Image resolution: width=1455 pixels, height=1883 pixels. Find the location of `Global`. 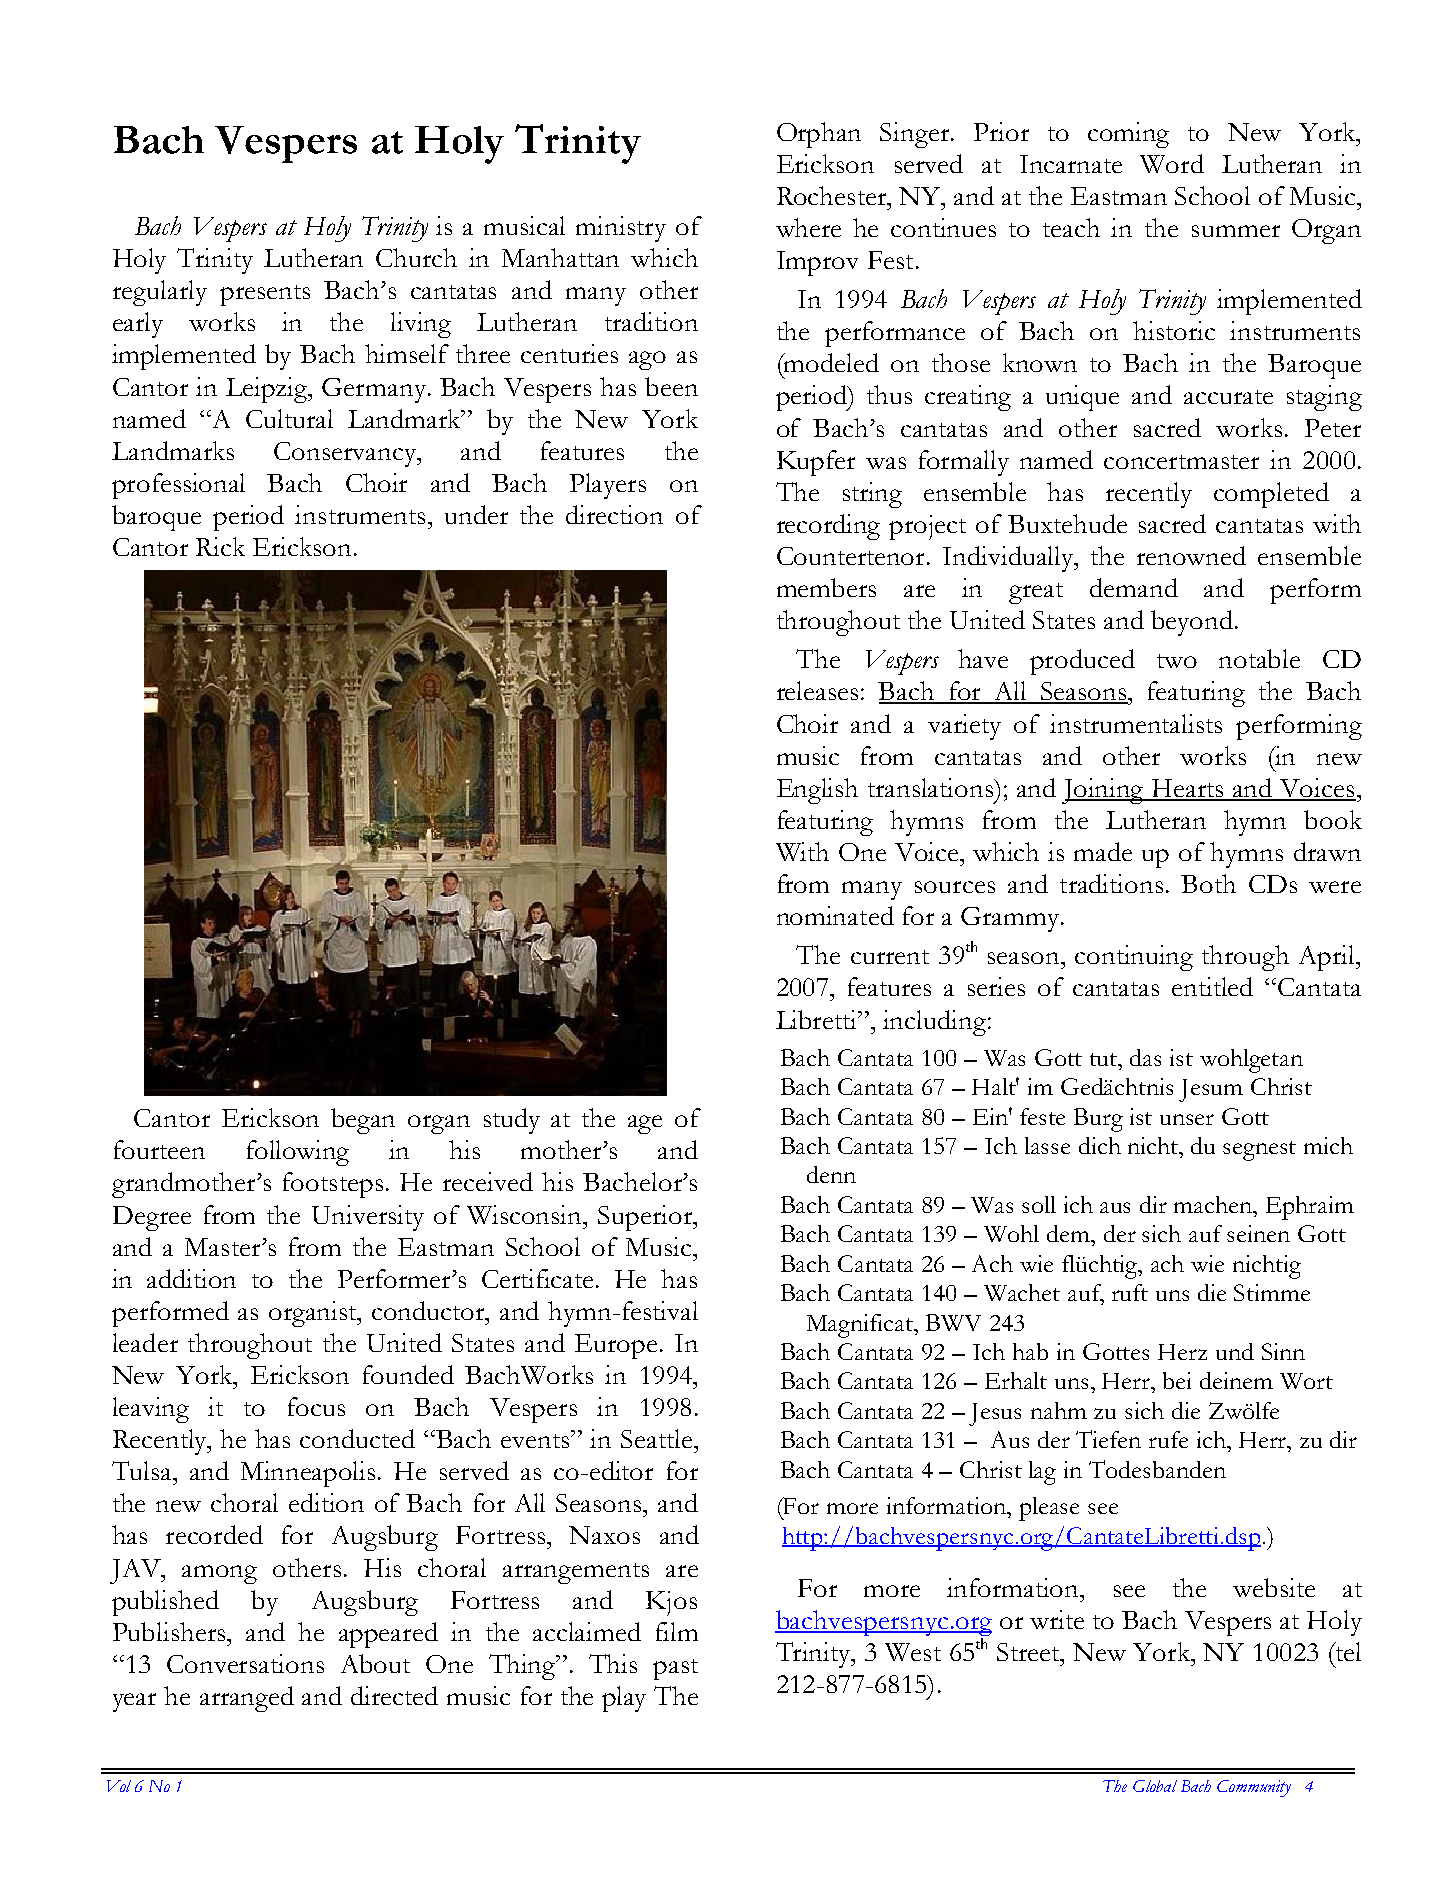

Global is located at coordinates (1155, 1786).
